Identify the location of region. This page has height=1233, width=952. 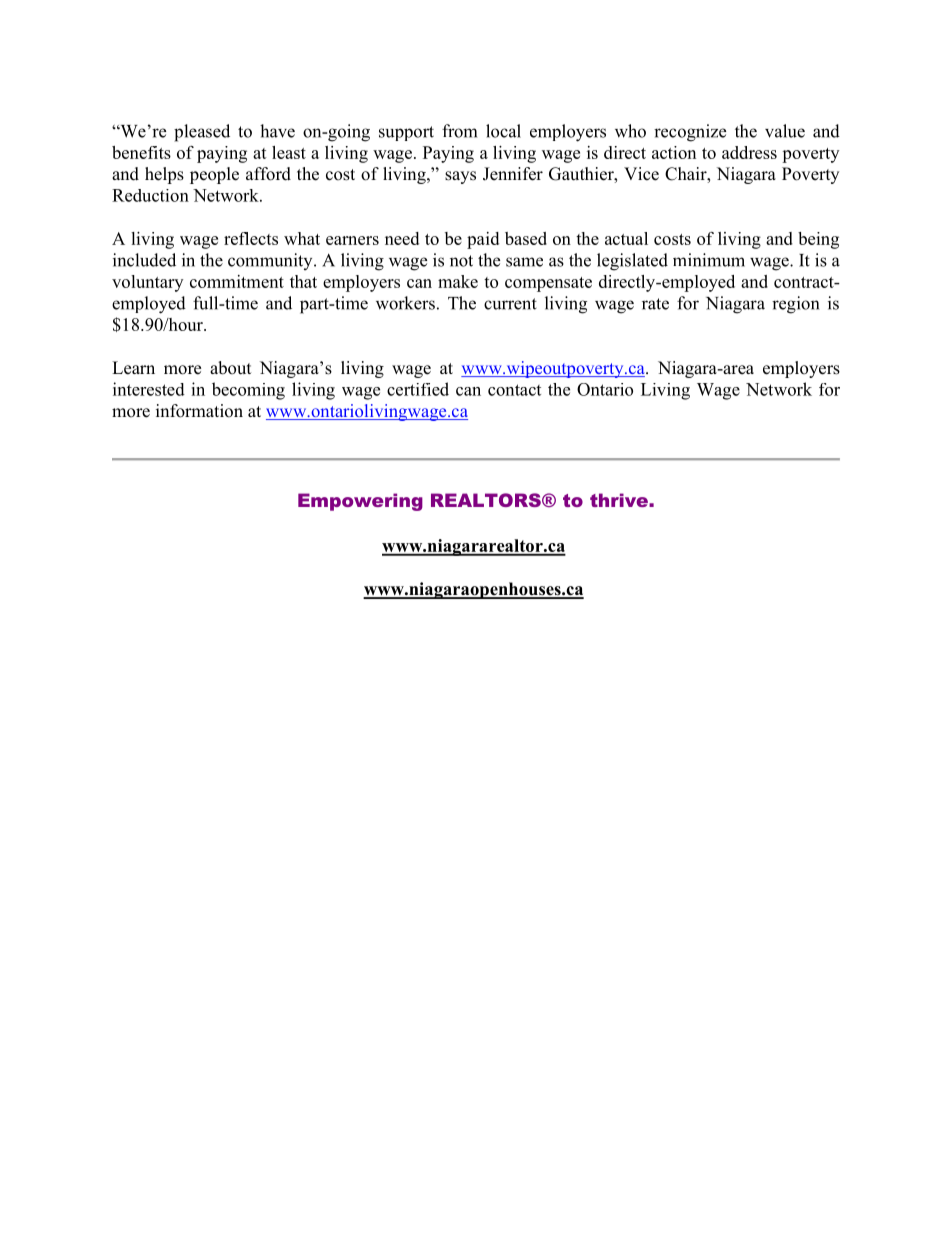
(795, 305).
